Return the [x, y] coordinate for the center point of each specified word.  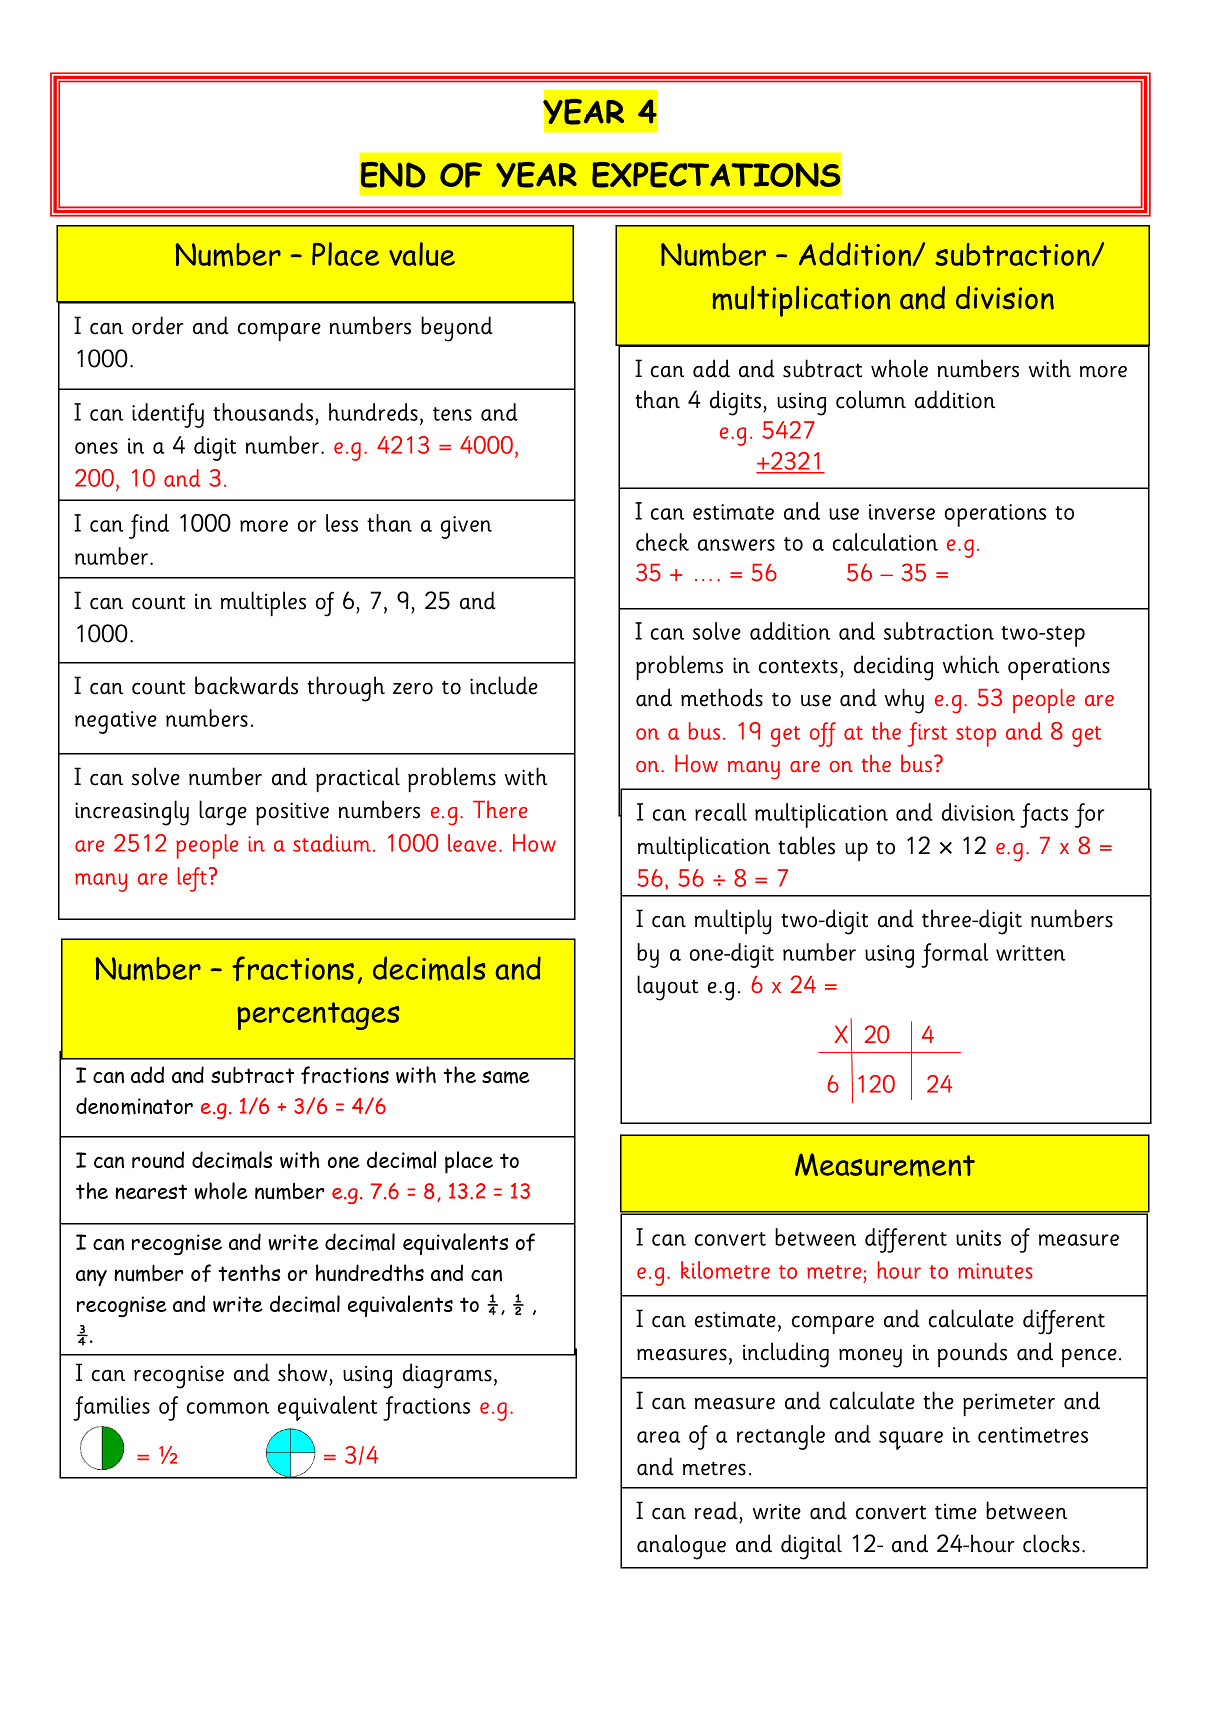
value [422, 254]
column [871, 399]
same [506, 1077]
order [158, 325]
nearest [151, 1191]
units [978, 1238]
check [662, 542]
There [500, 809]
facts [1044, 815]
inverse [902, 512]
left [192, 879]
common [228, 1408]
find [149, 526]
